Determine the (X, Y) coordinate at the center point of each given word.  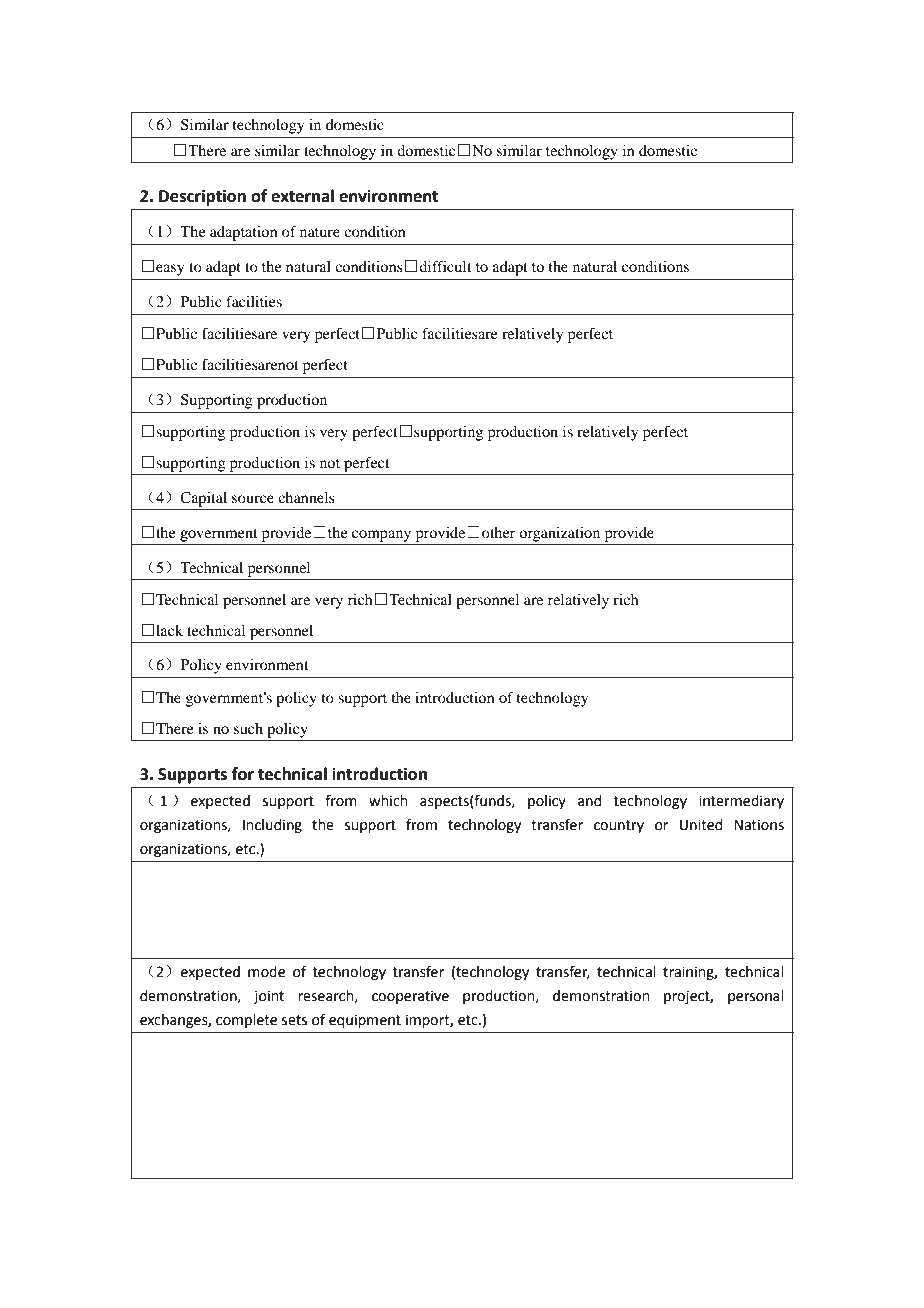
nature (320, 232)
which (388, 801)
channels (306, 497)
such (248, 728)
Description (202, 197)
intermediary (741, 802)
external (302, 196)
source (253, 499)
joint (269, 997)
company (381, 536)
